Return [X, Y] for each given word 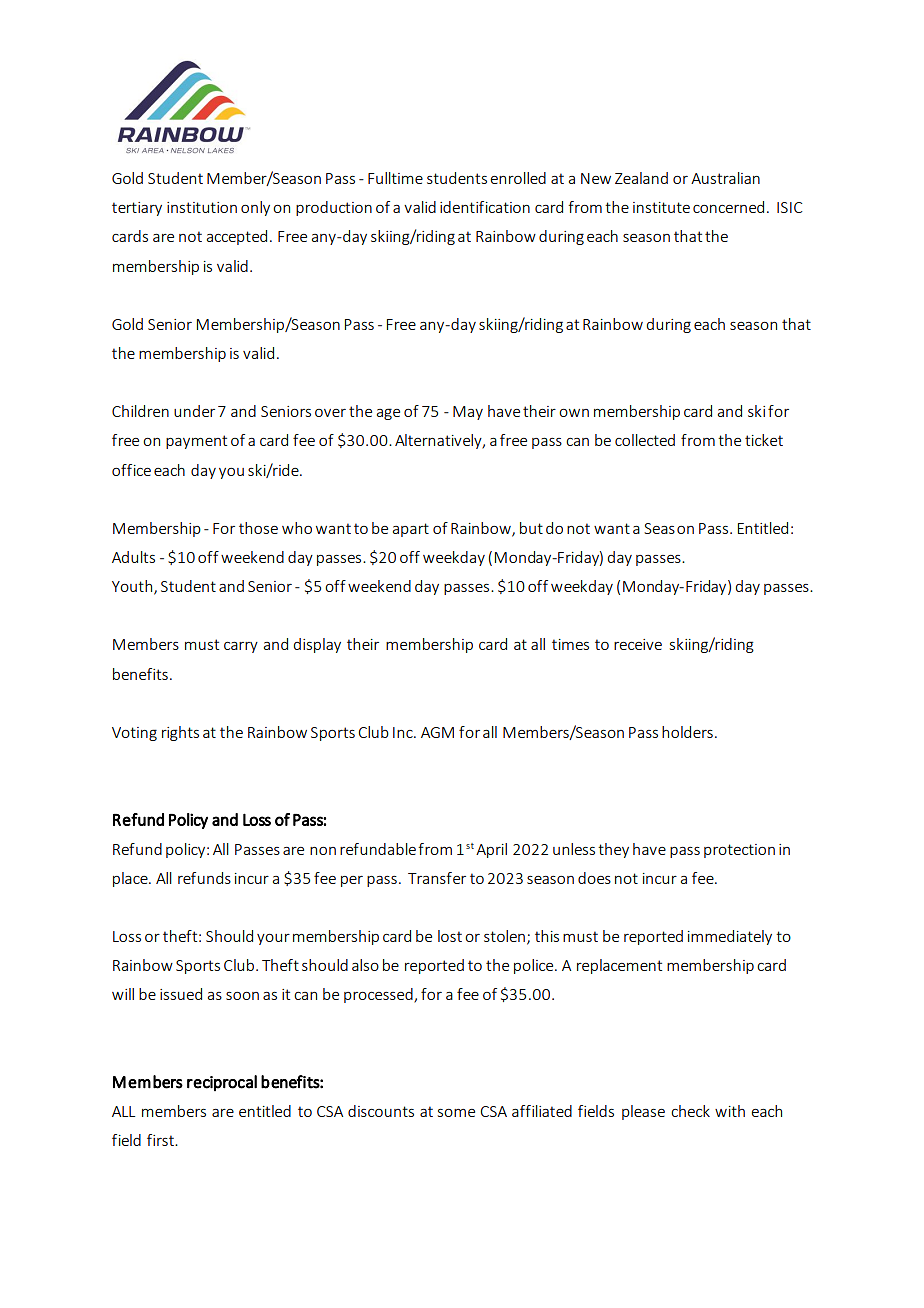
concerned [728, 207]
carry [241, 647]
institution [202, 207]
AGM [437, 732]
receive [638, 644]
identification [485, 207]
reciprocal [222, 1083]
